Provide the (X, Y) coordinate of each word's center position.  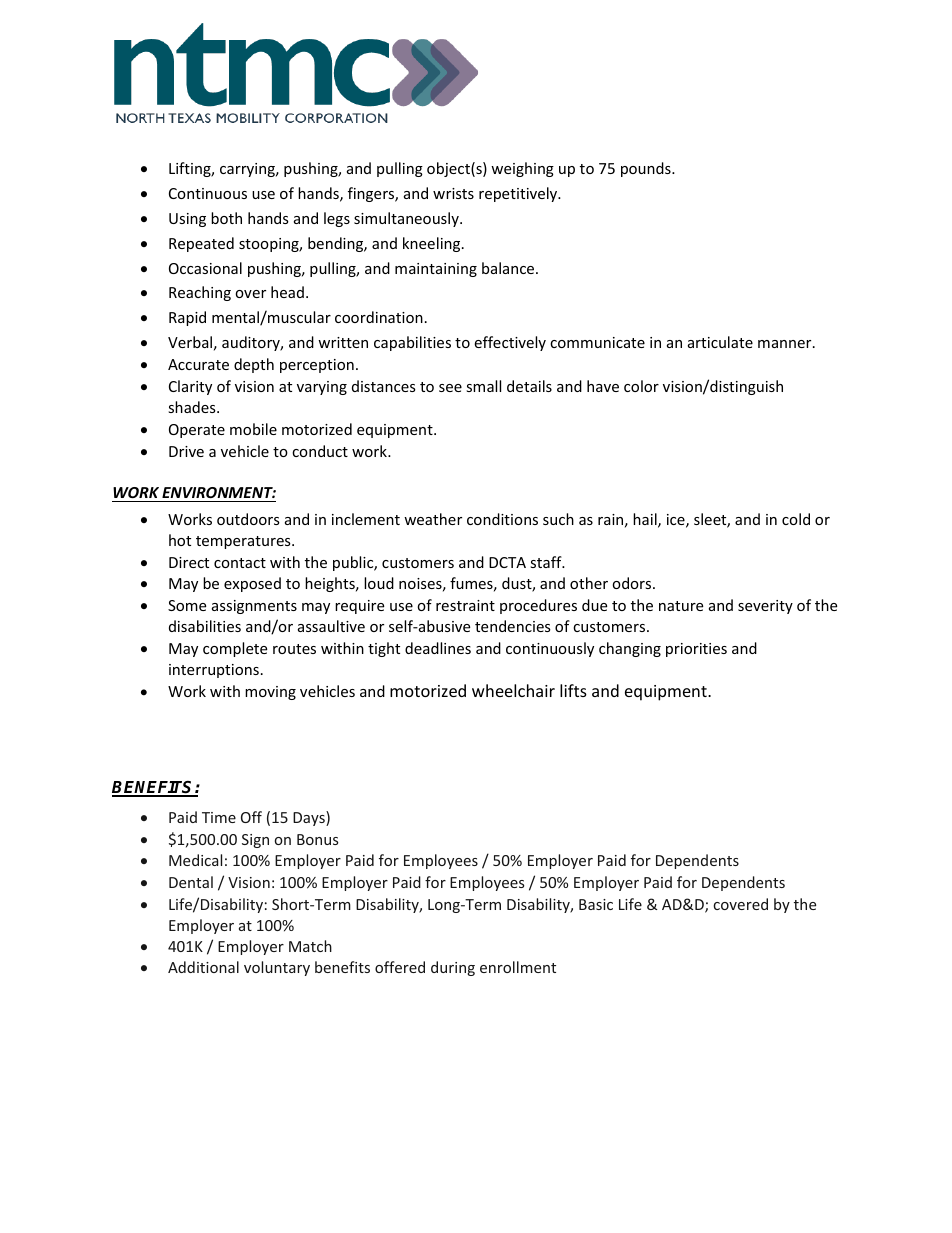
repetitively (519, 194)
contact (240, 563)
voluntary (277, 968)
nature (681, 606)
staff (547, 562)
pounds (647, 169)
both (226, 218)
